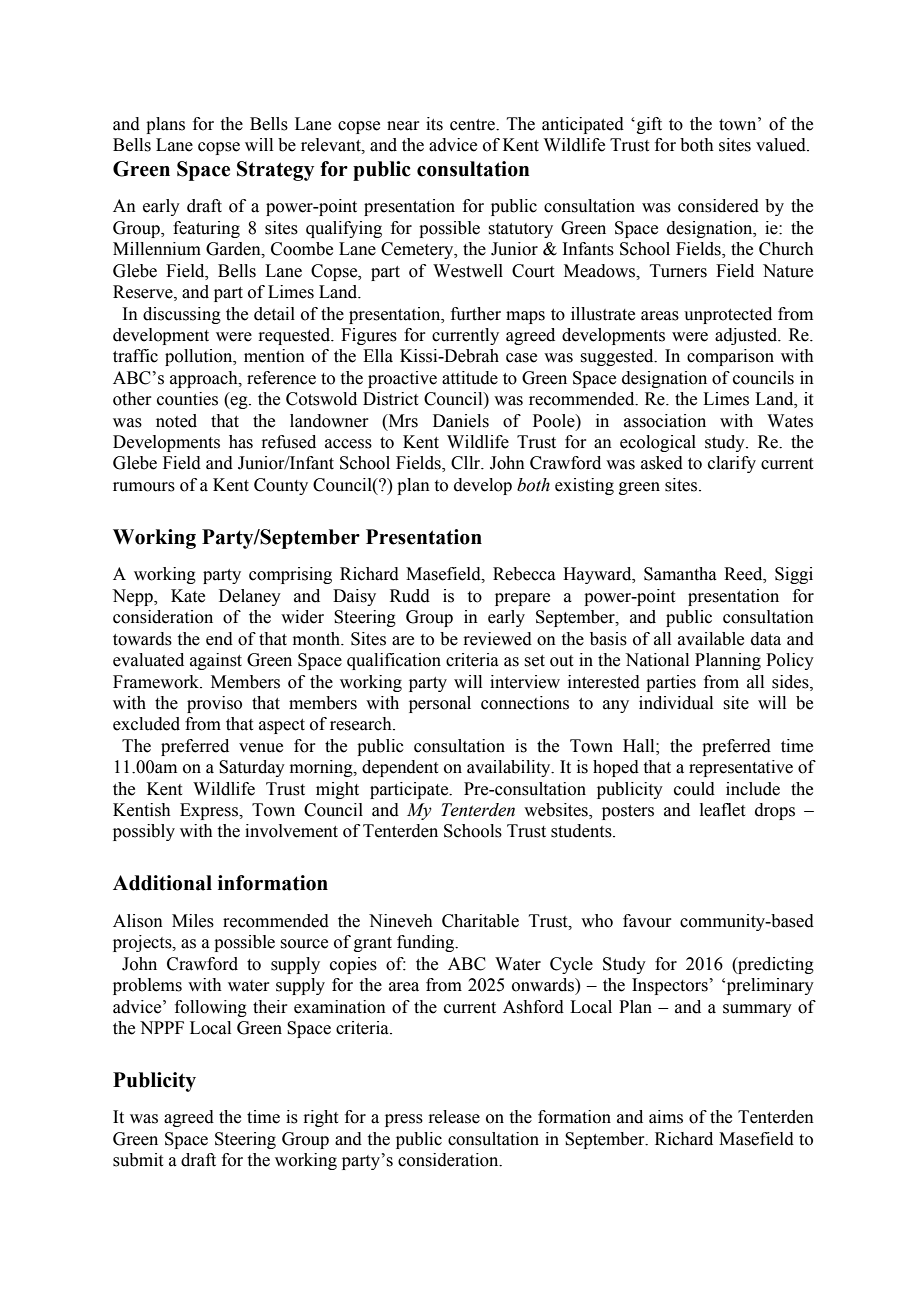 Image resolution: width=924 pixels, height=1308 pixels. I want to click on favour, so click(647, 921).
